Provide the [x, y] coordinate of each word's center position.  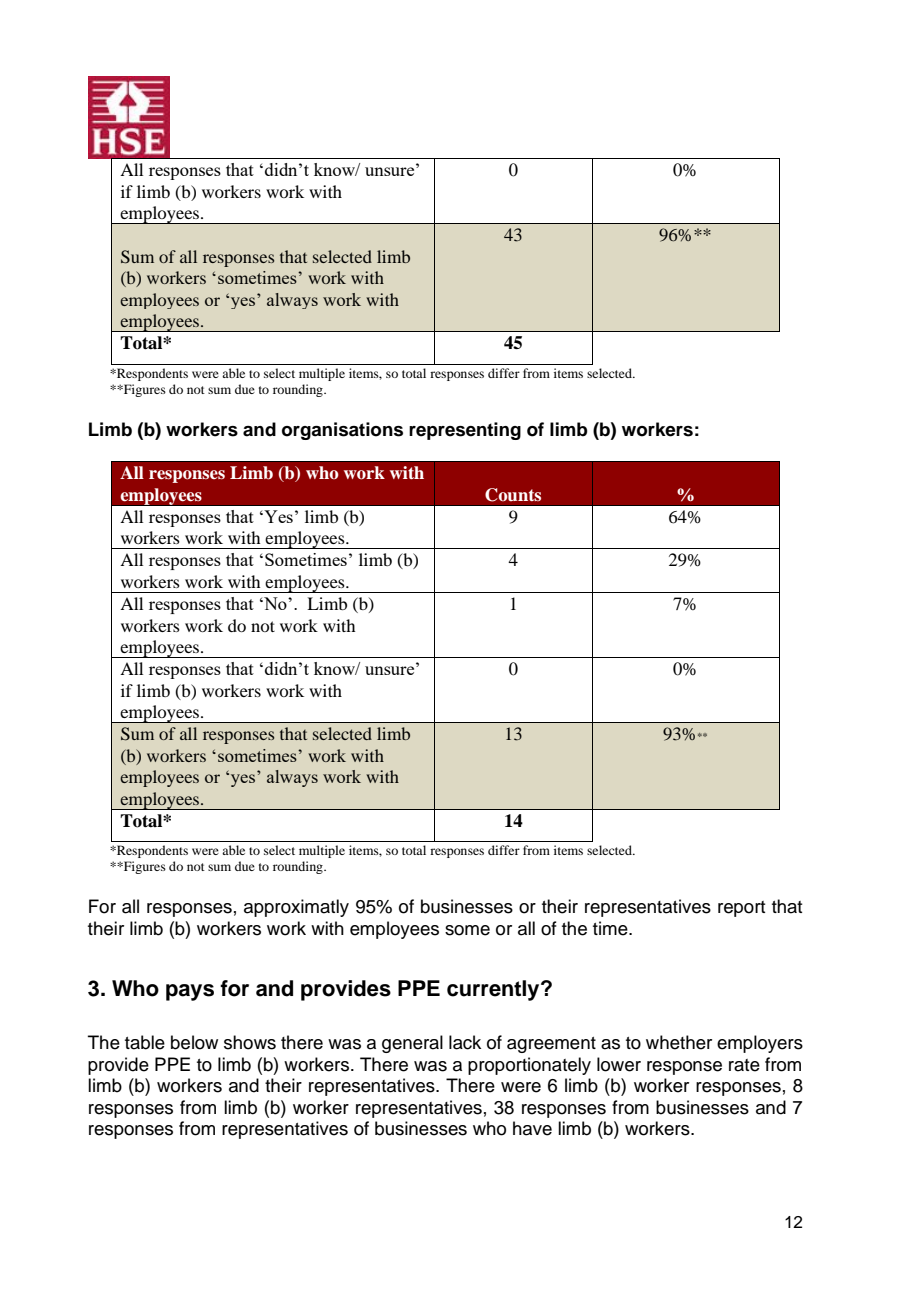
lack [465, 1042]
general [412, 1044]
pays [190, 992]
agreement [551, 1045]
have [532, 1128]
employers [760, 1044]
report [741, 909]
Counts [513, 495]
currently [494, 990]
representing [465, 431]
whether [679, 1042]
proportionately [529, 1066]
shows [250, 1042]
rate [744, 1065]
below [194, 1042]
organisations [342, 431]
